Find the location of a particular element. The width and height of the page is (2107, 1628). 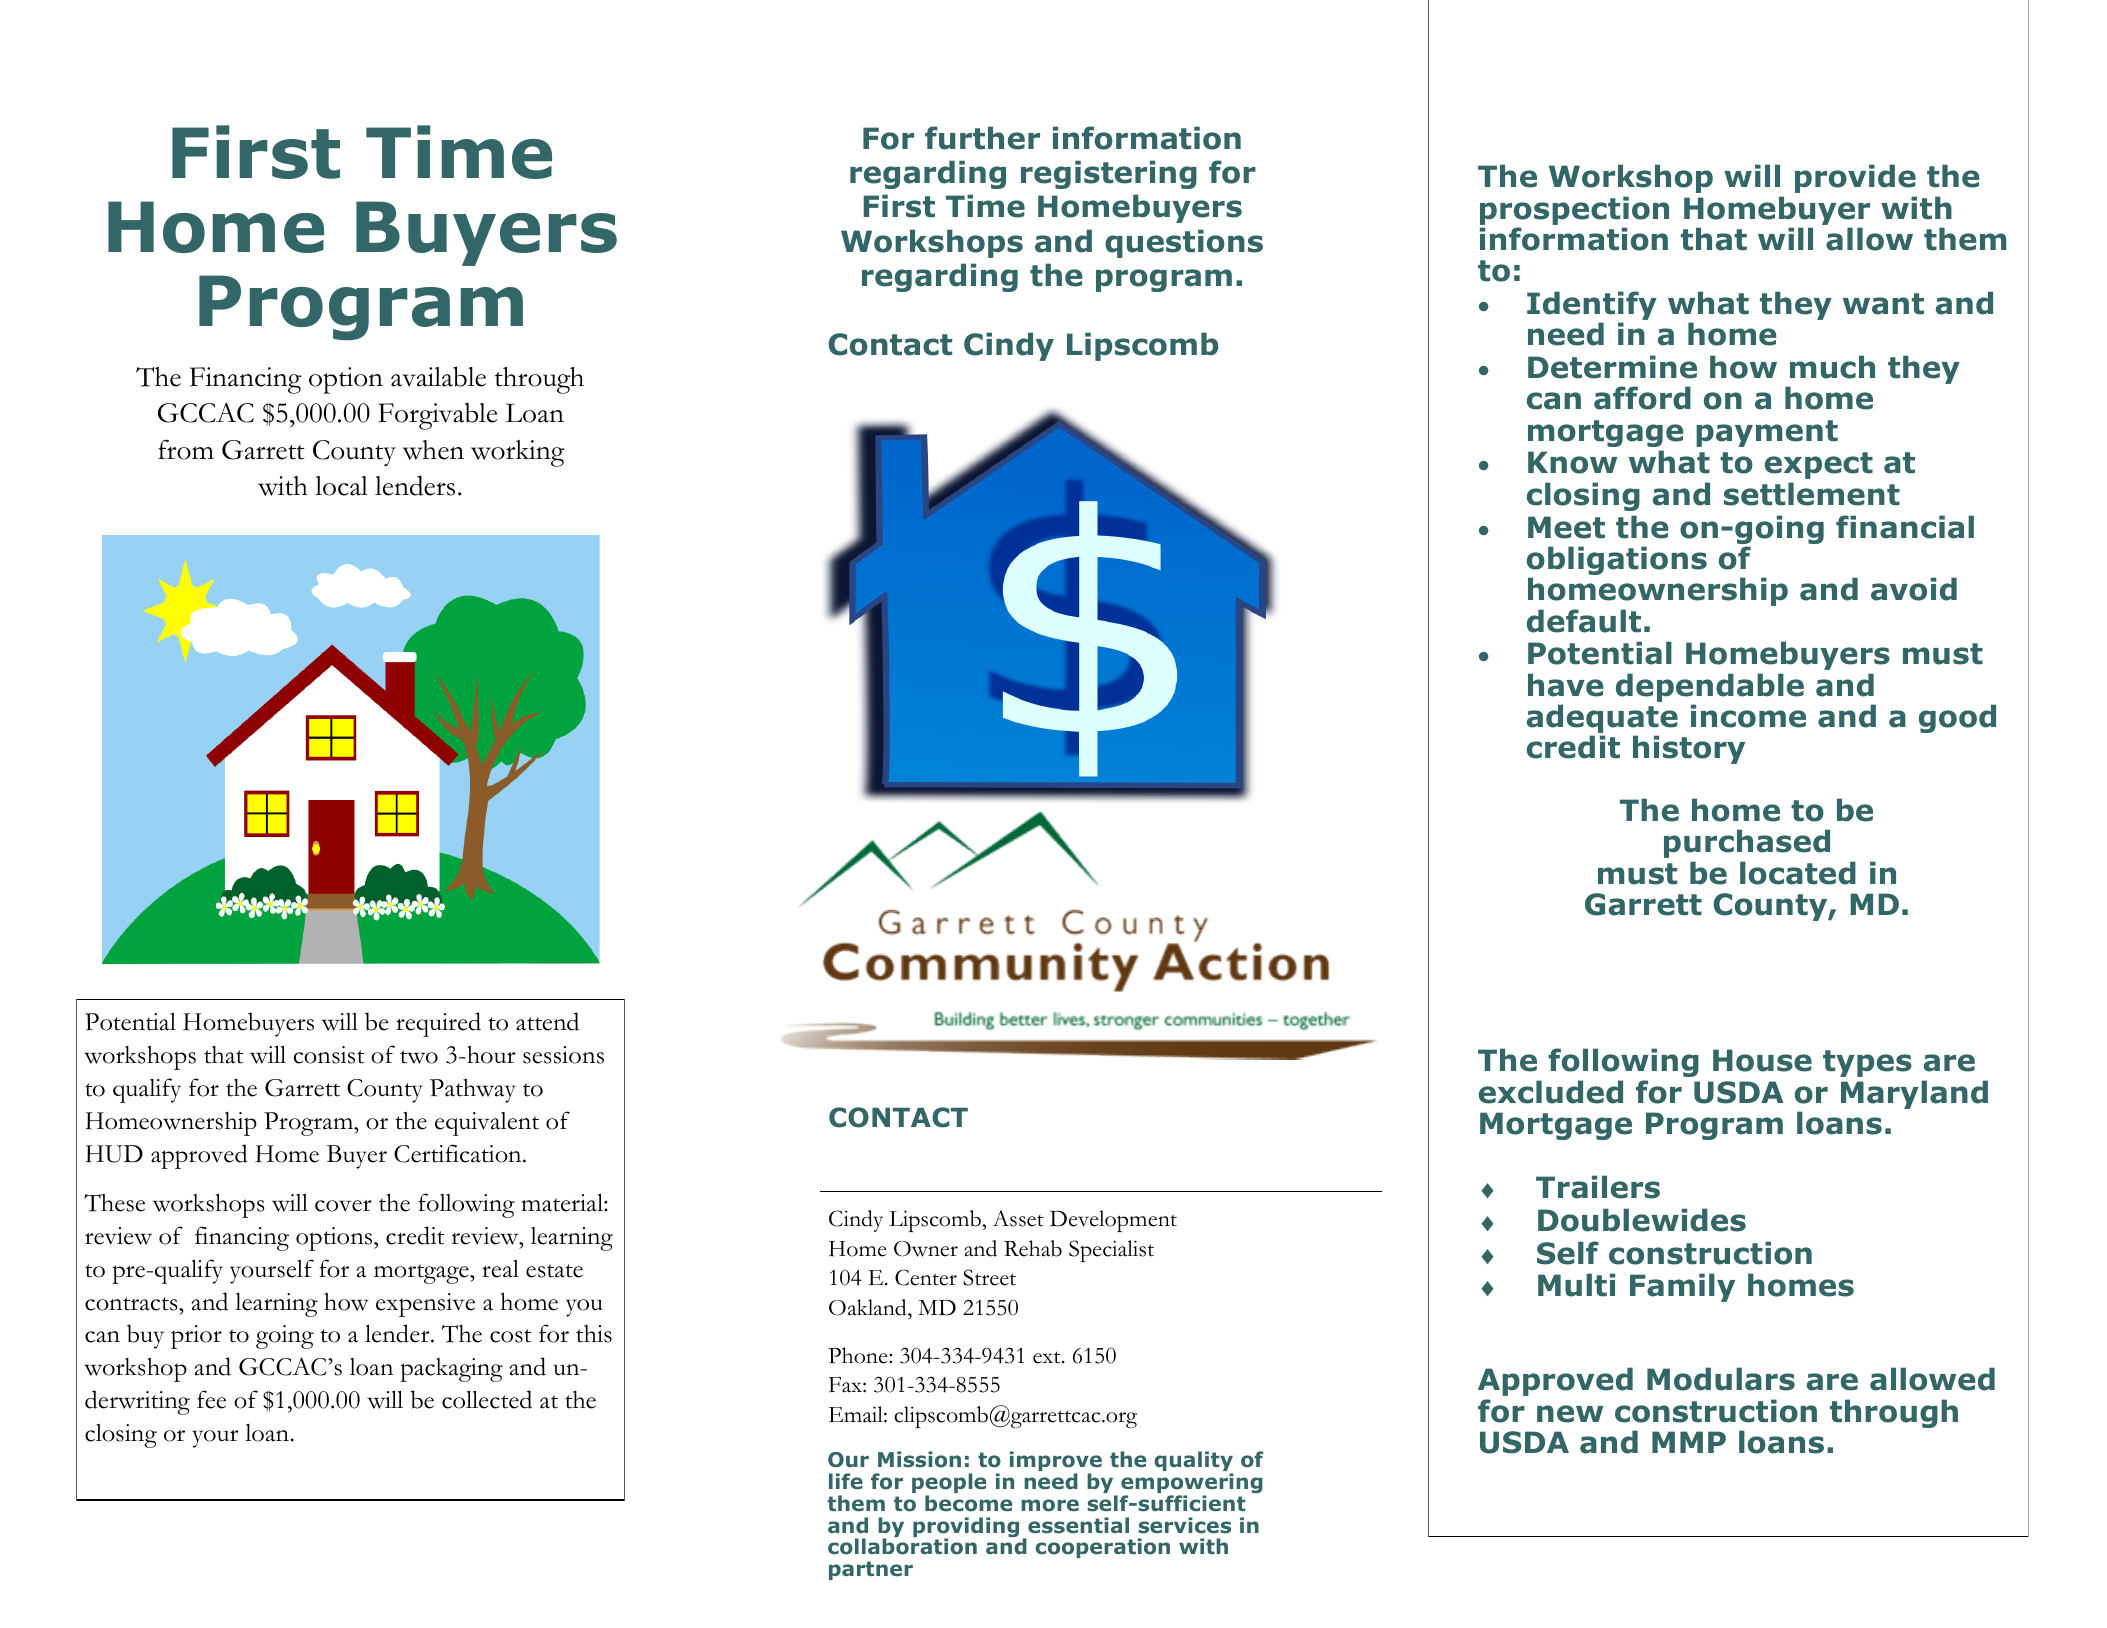

available is located at coordinates (438, 376).
